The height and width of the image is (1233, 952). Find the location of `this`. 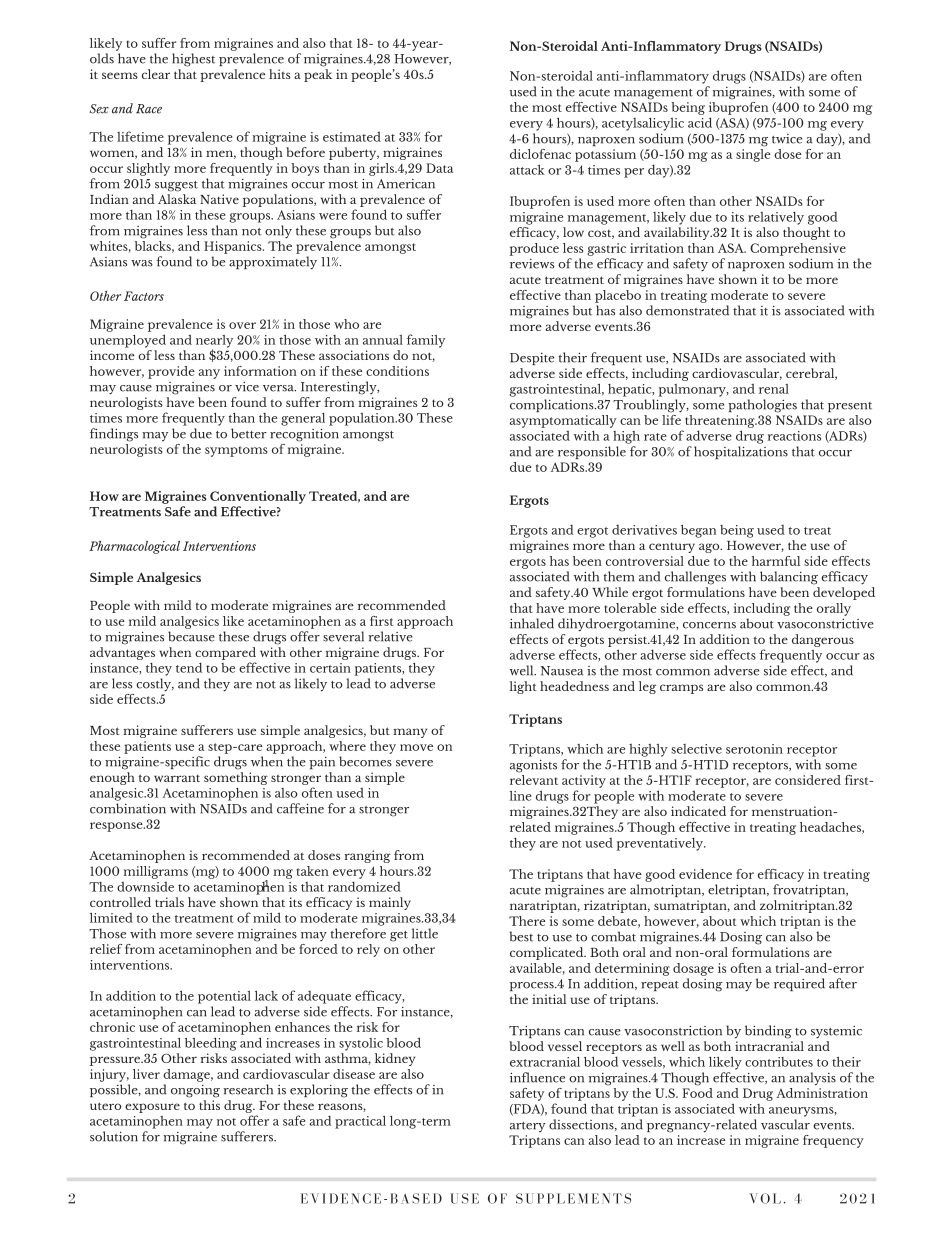

this is located at coordinates (209, 1105).
